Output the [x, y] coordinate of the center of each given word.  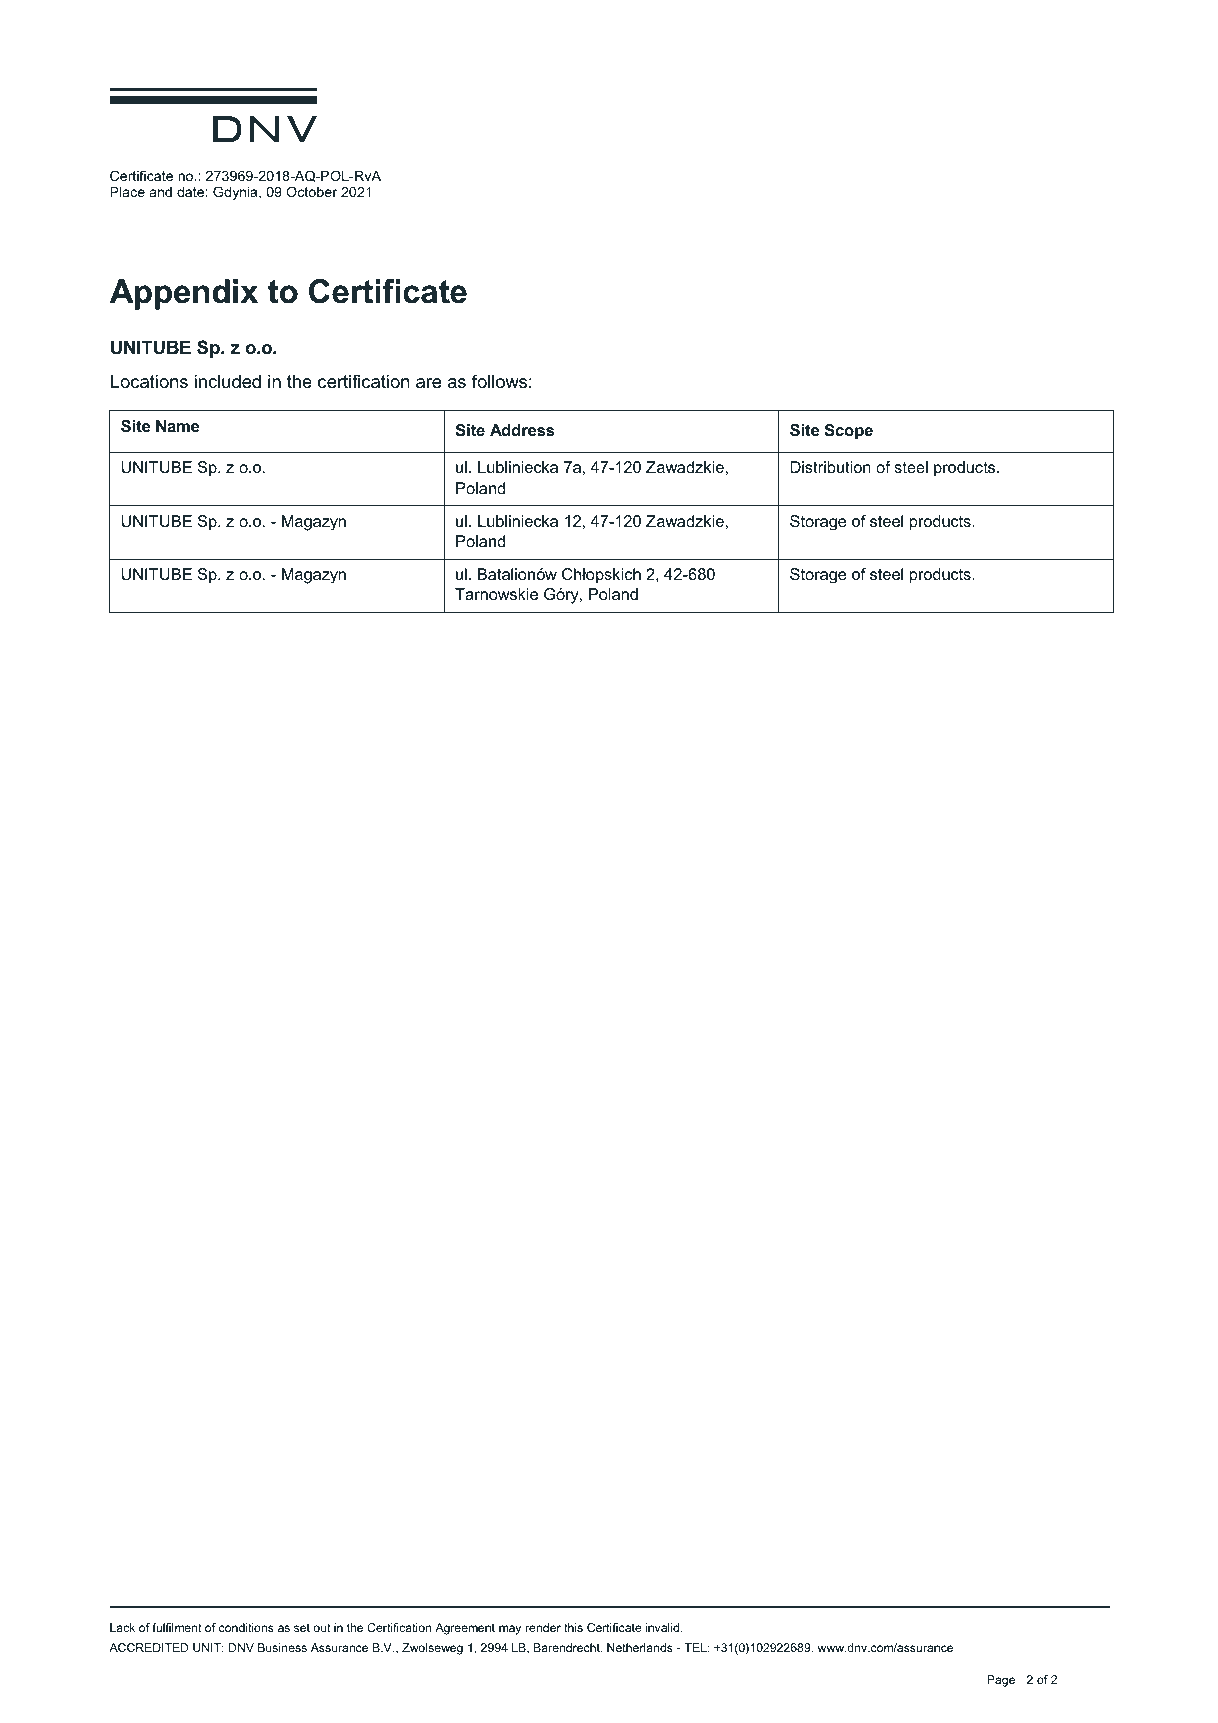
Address [522, 430]
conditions [246, 1627]
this [573, 1627]
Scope [848, 432]
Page [1001, 1681]
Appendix [184, 294]
